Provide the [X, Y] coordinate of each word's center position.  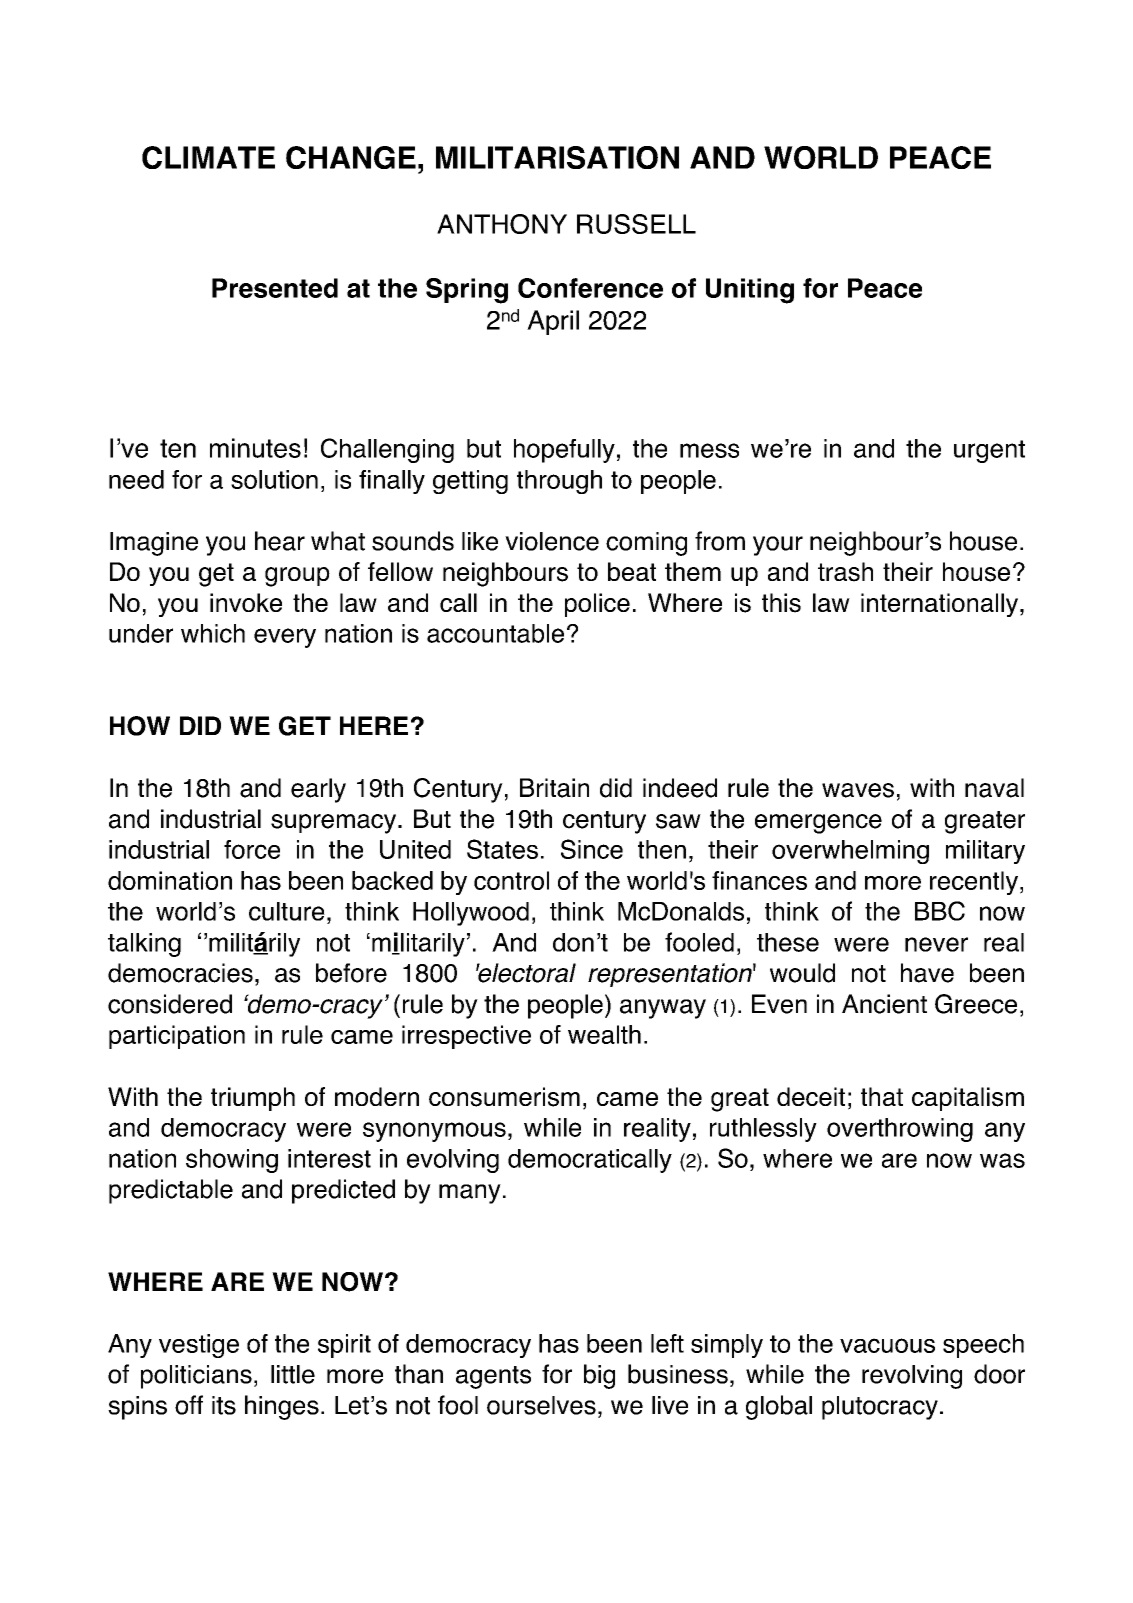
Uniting [750, 291]
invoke [246, 602]
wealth [604, 1034]
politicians [196, 1377]
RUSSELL [636, 224]
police [597, 605]
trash [845, 572]
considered [170, 1004]
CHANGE [351, 157]
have [927, 973]
